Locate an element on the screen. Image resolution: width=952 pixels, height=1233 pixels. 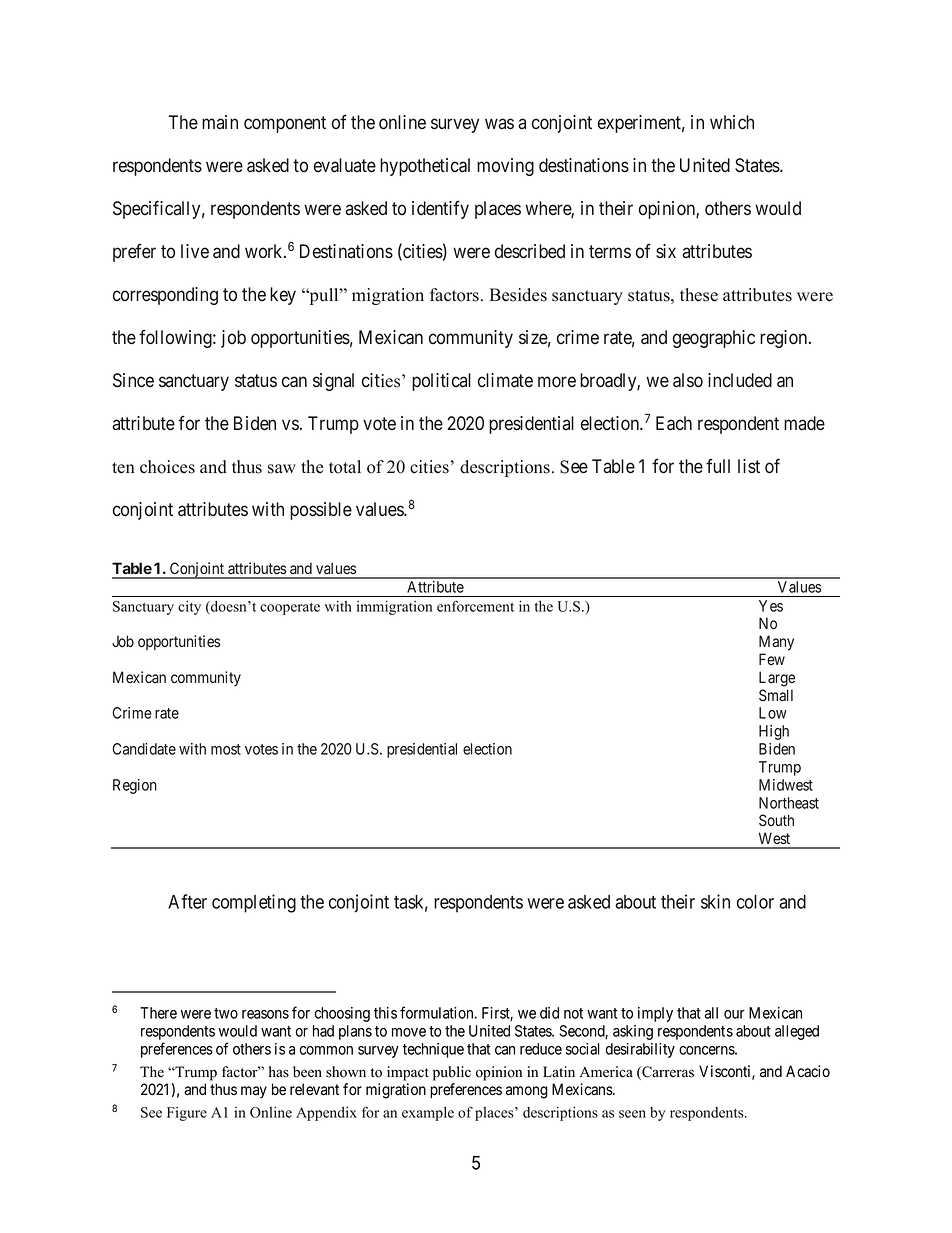
main is located at coordinates (220, 122).
